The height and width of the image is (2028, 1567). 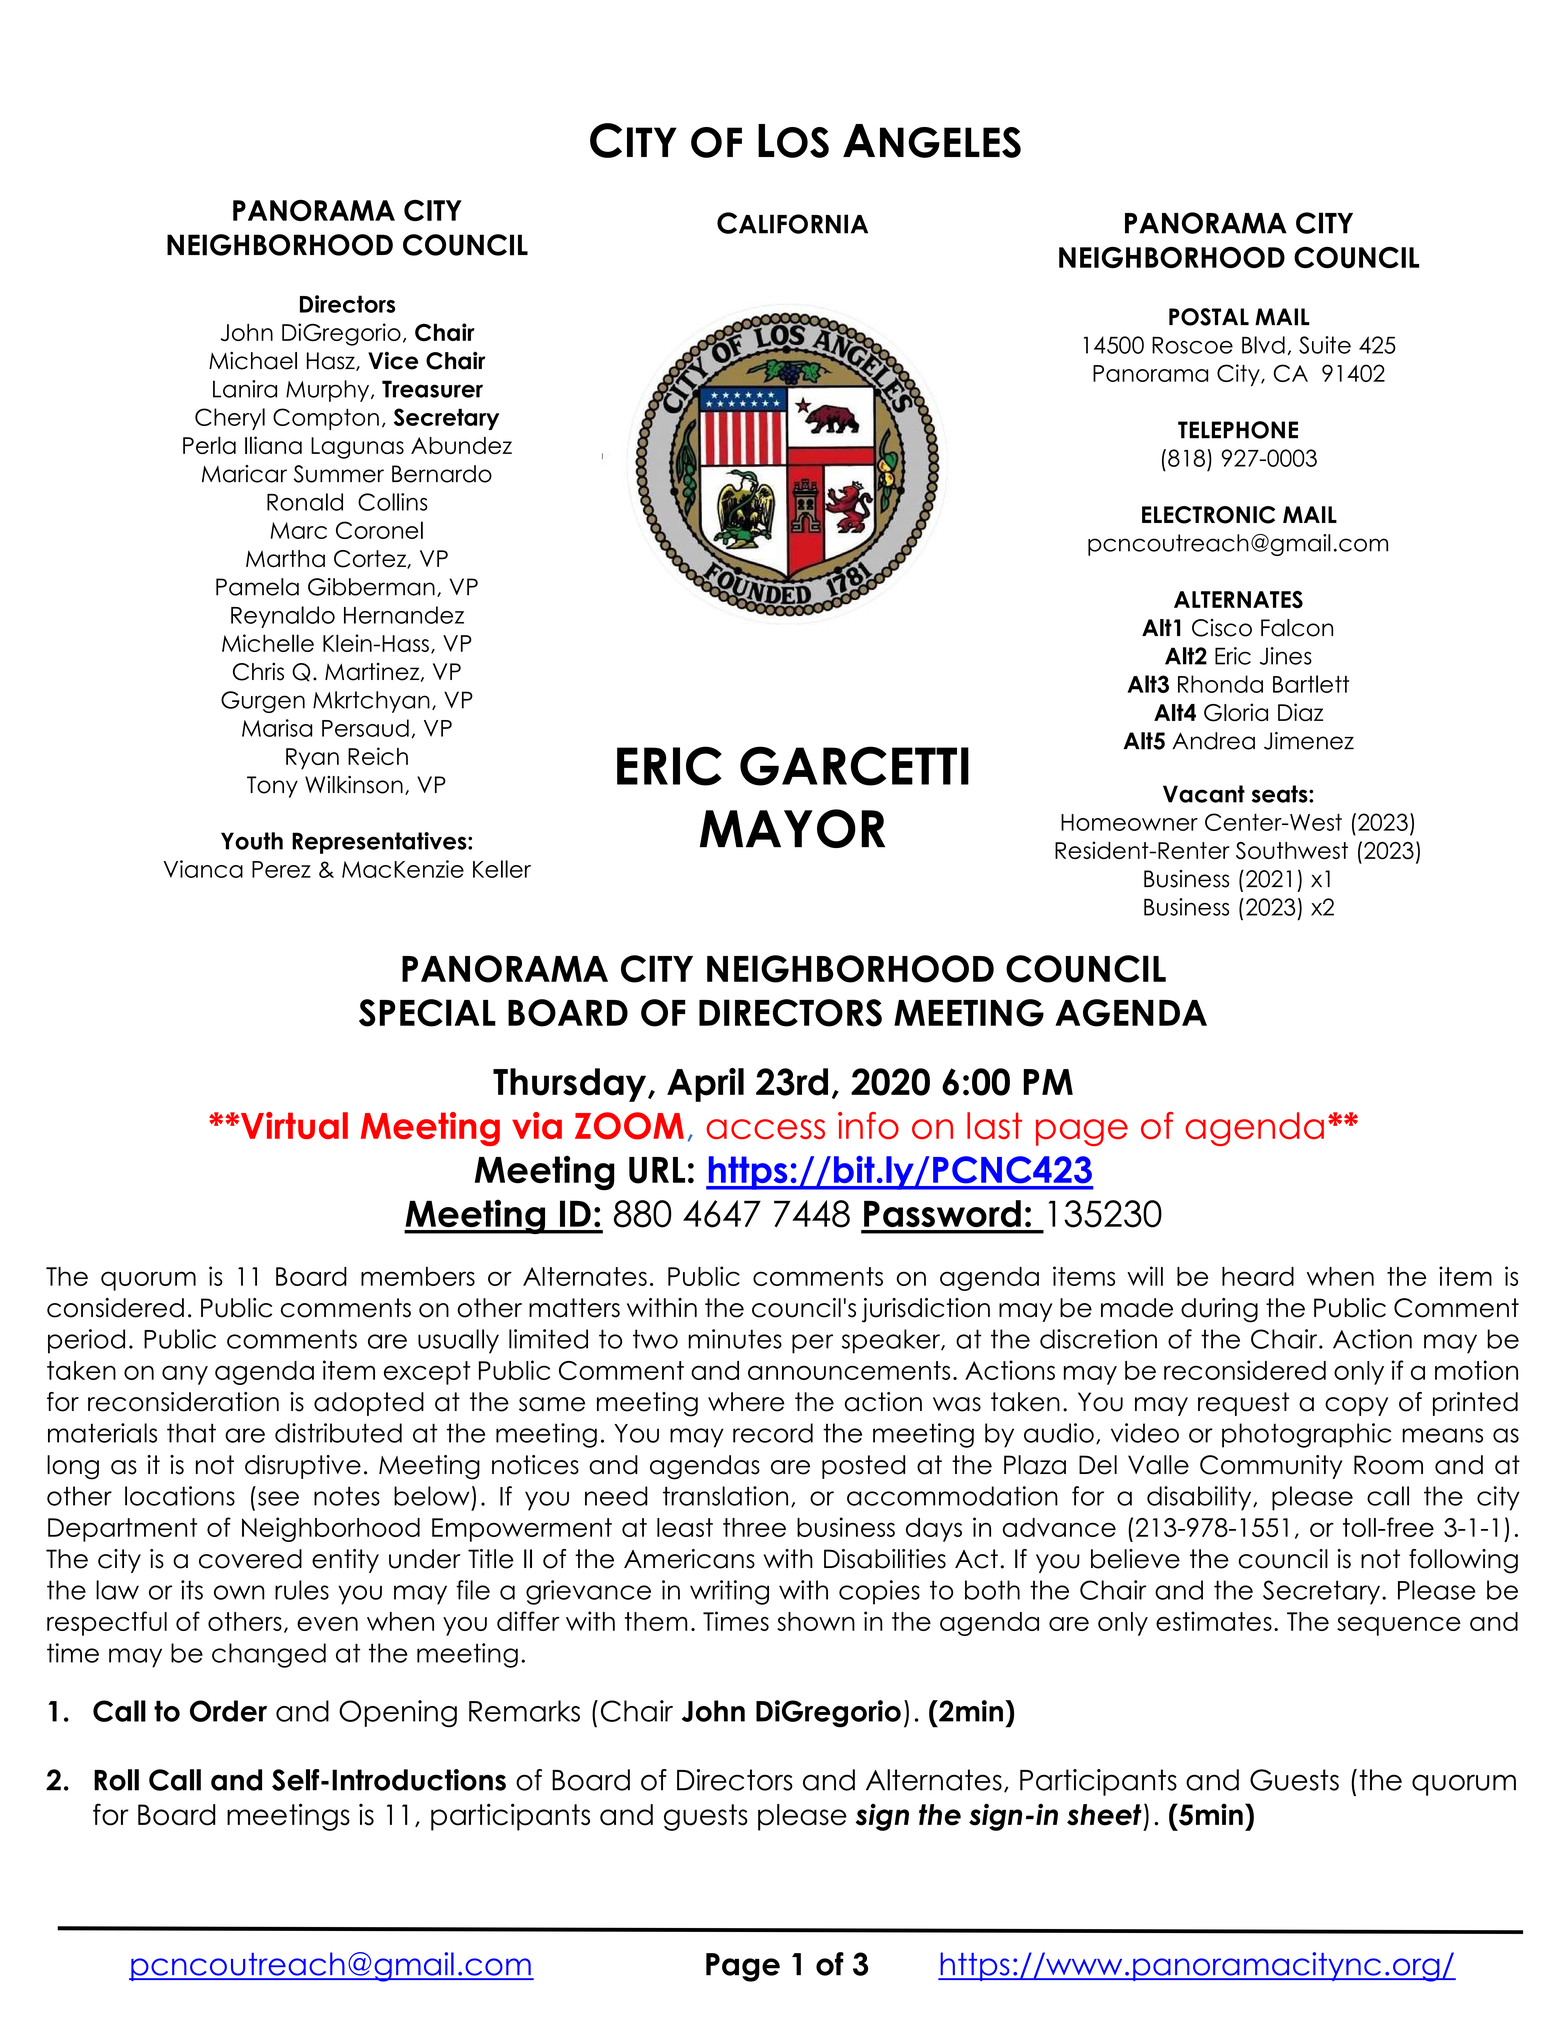 What do you see at coordinates (432, 389) in the image?
I see `Treasurer` at bounding box center [432, 389].
